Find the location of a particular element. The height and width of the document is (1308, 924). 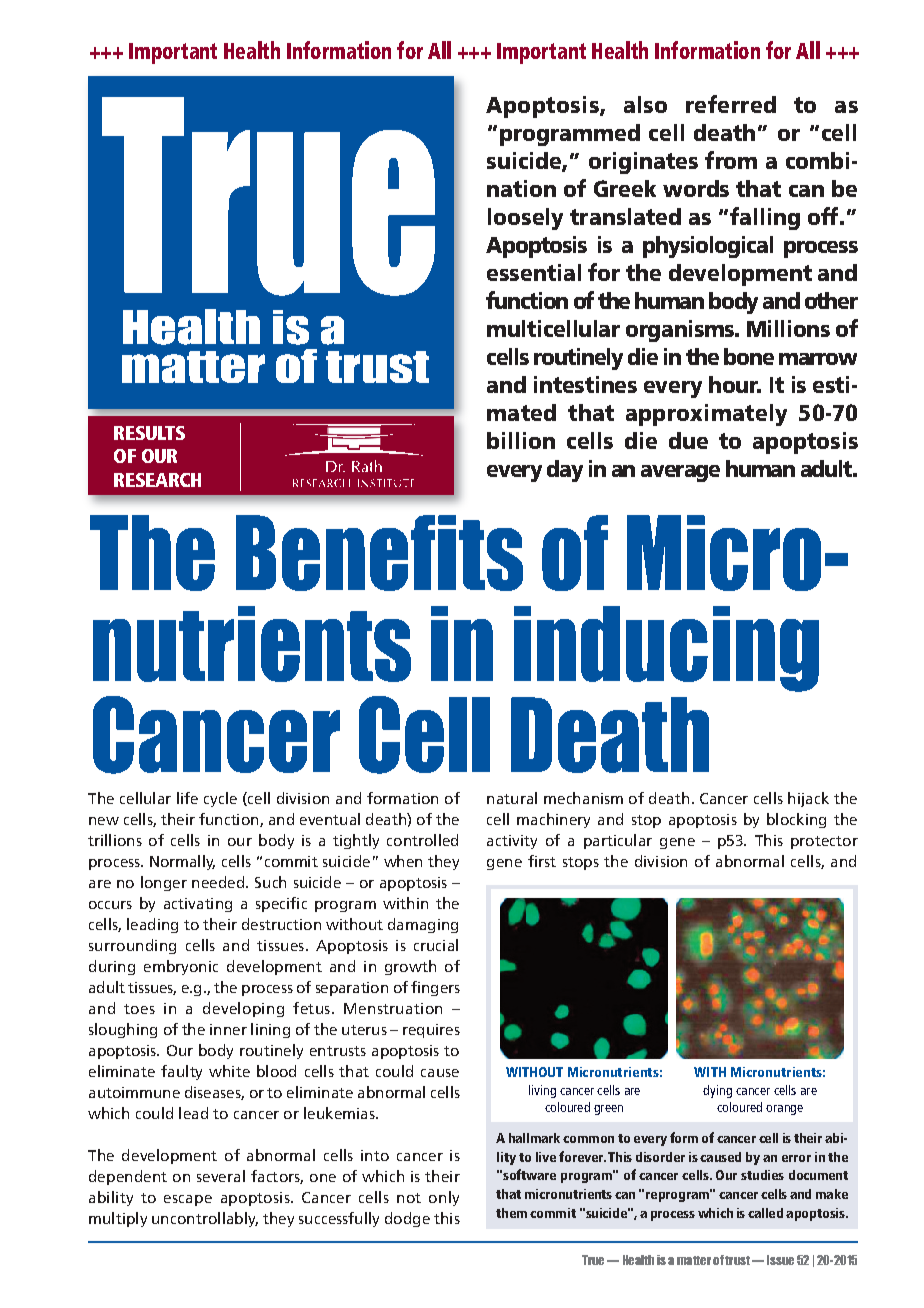

average is located at coordinates (680, 473).
